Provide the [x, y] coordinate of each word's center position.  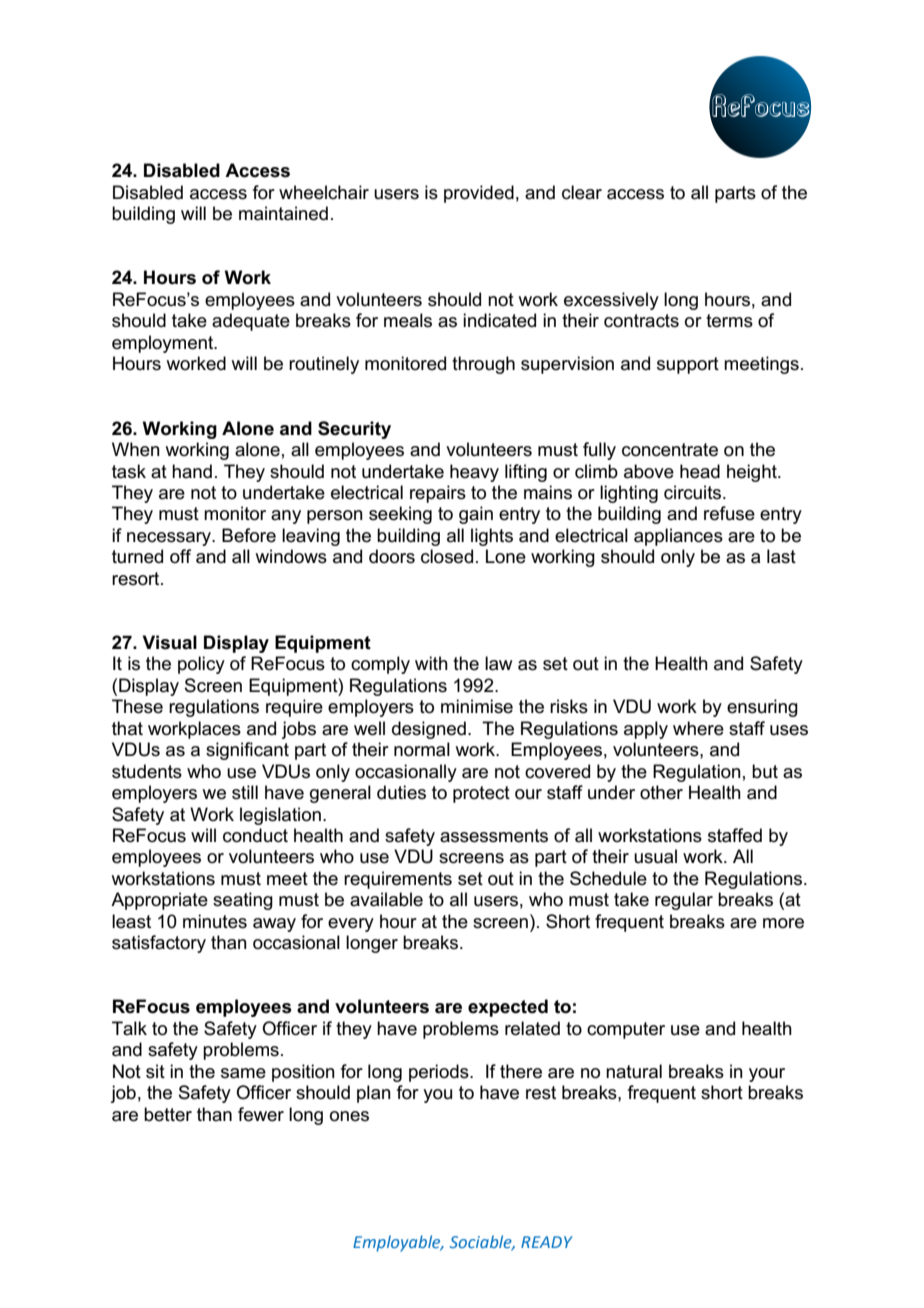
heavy [474, 473]
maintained [283, 213]
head [700, 471]
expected [508, 1008]
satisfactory [159, 944]
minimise [477, 706]
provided [479, 194]
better [168, 1114]
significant [247, 751]
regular [684, 901]
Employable [398, 1243]
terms [729, 321]
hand [192, 471]
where [698, 728]
